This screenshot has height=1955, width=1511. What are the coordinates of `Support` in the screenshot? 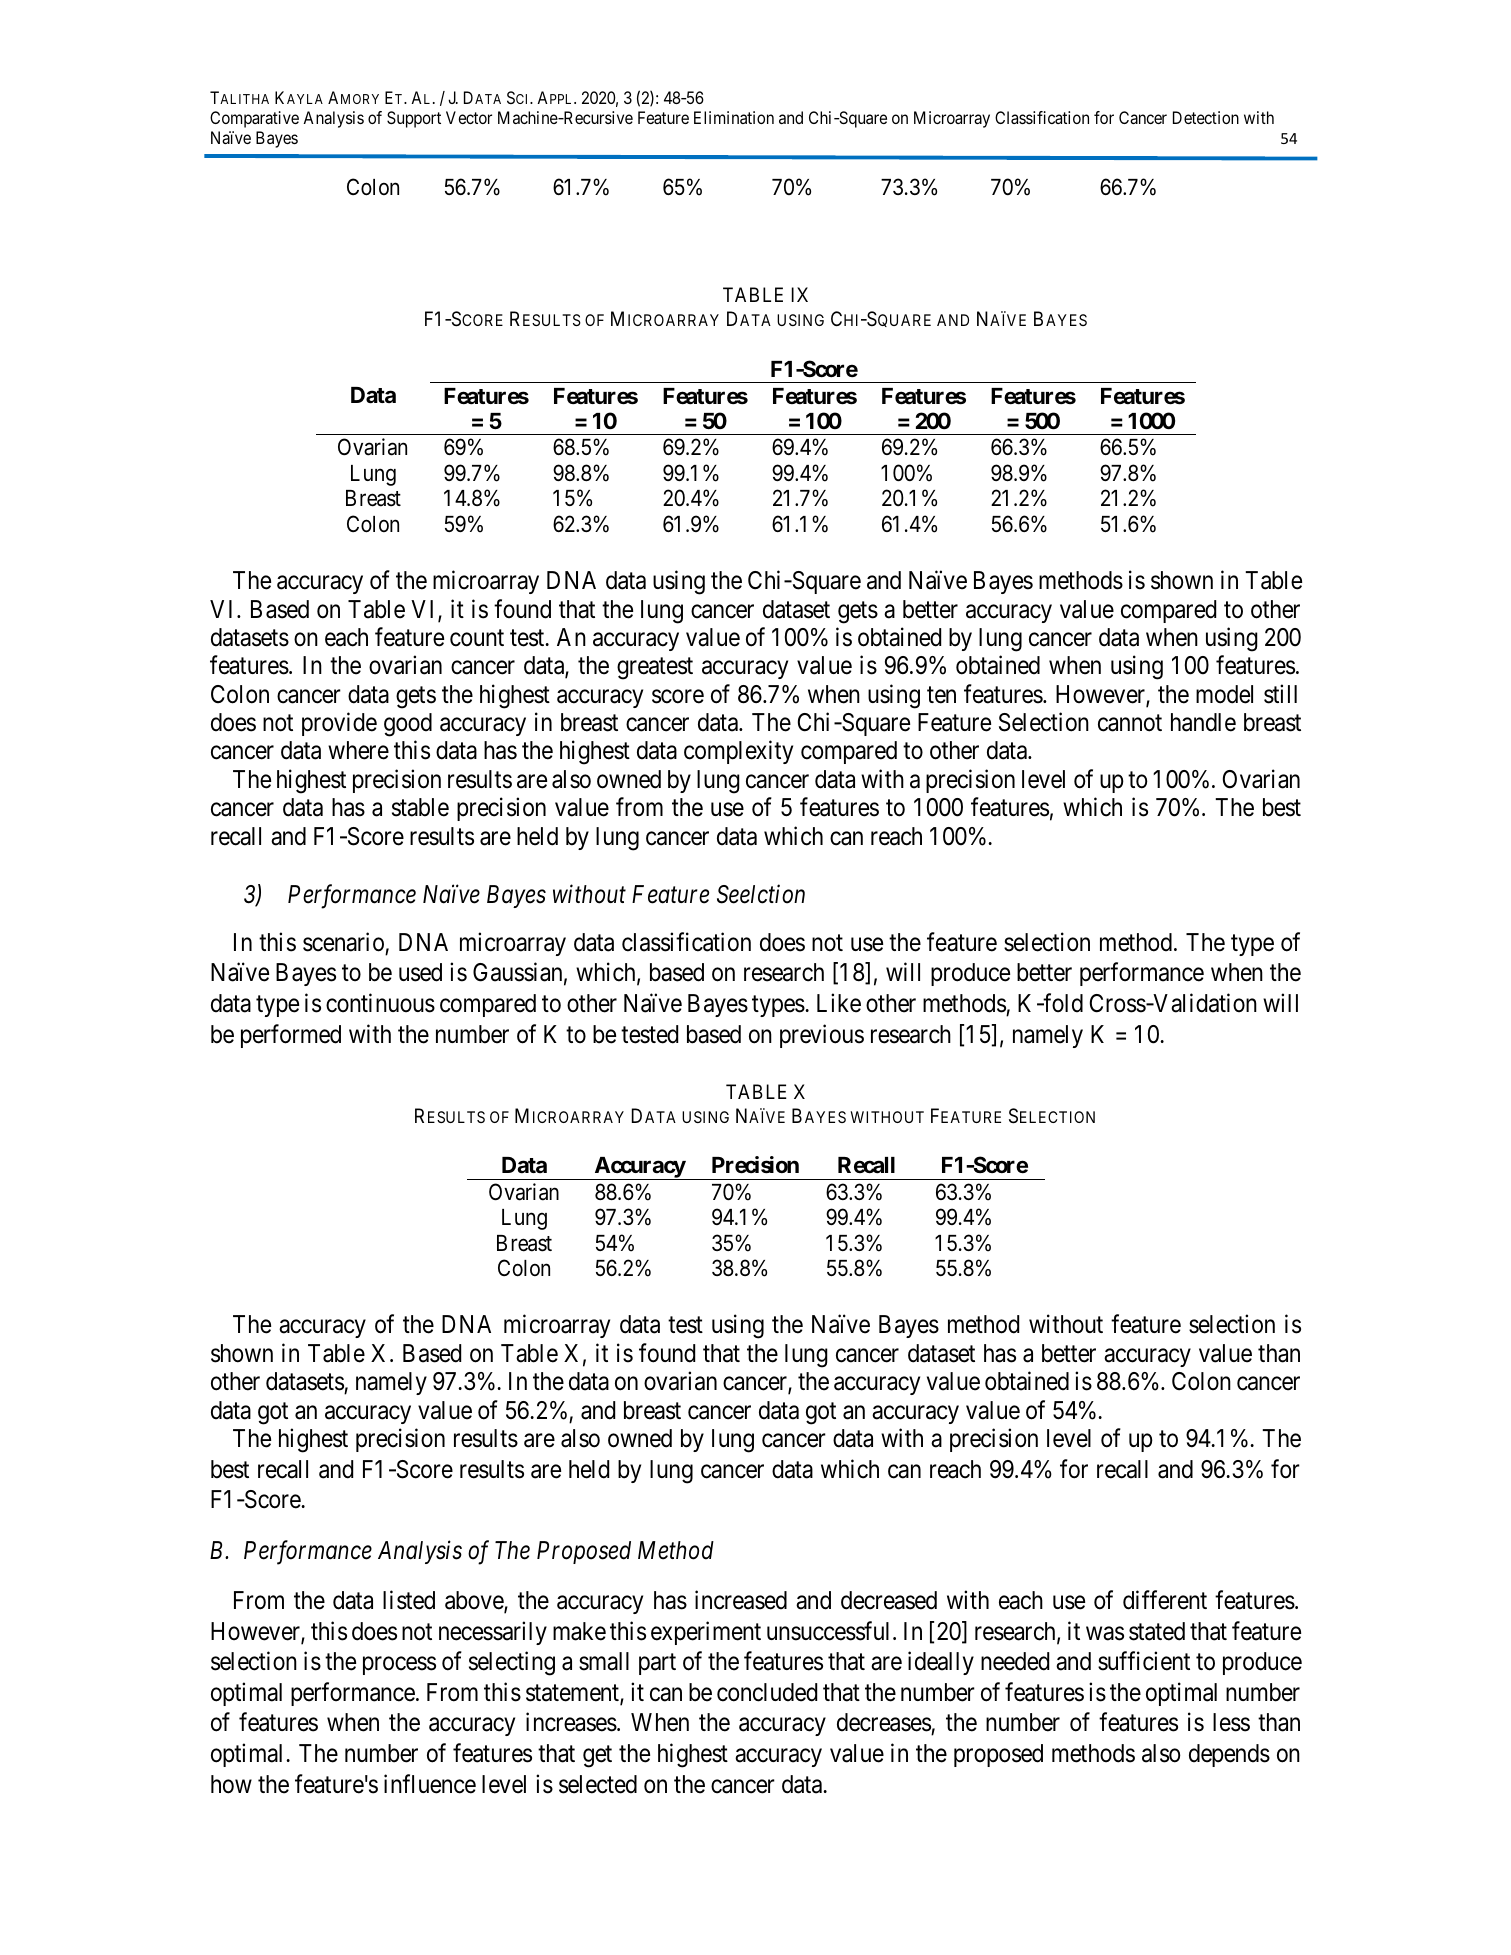 It's located at (414, 119).
